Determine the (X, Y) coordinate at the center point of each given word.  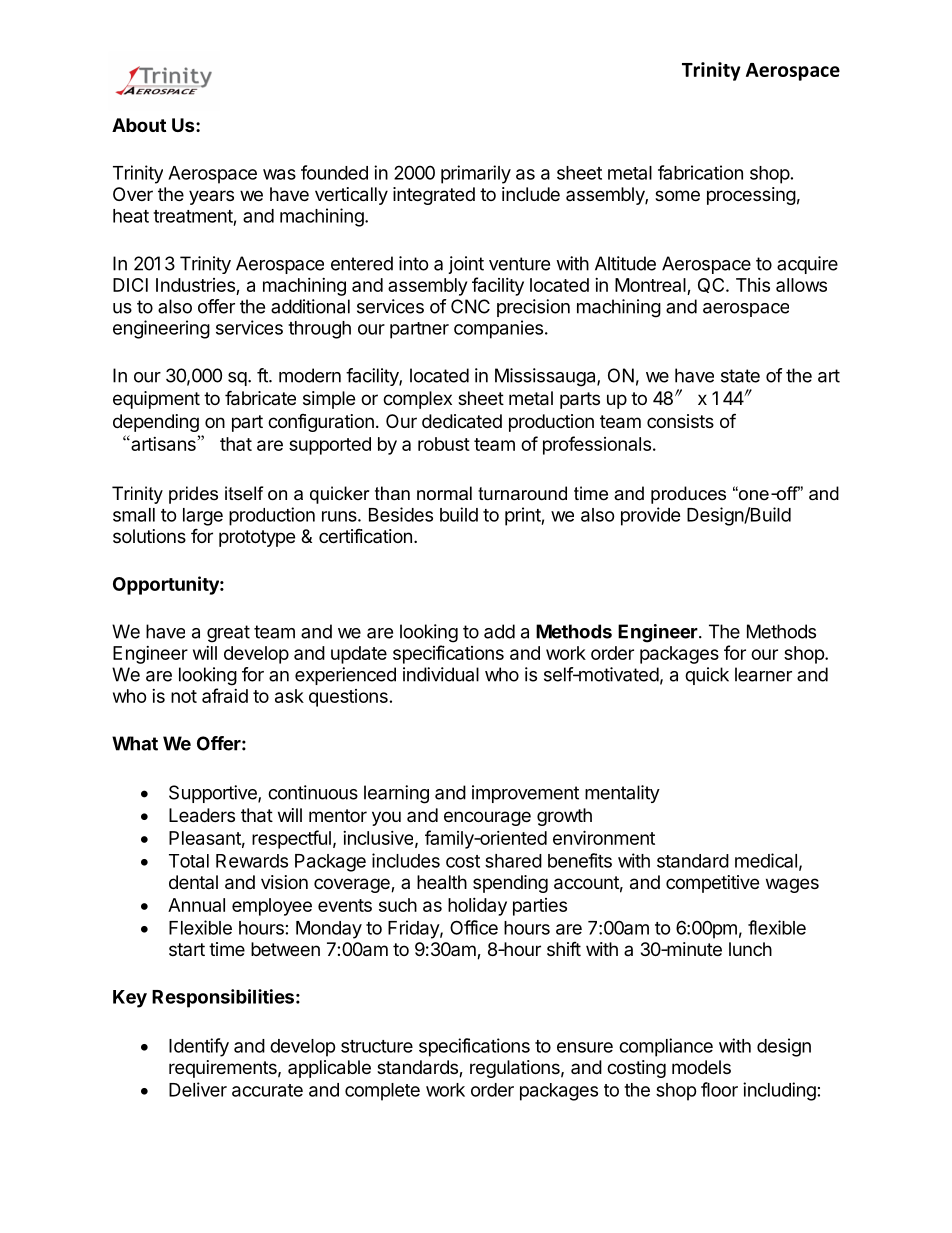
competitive (712, 884)
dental (193, 882)
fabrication (700, 172)
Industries (195, 285)
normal (444, 493)
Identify (199, 1047)
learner (763, 674)
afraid (225, 695)
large (203, 517)
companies (498, 329)
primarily (476, 174)
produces (688, 495)
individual (441, 674)
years (211, 197)
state (740, 376)
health (442, 882)
